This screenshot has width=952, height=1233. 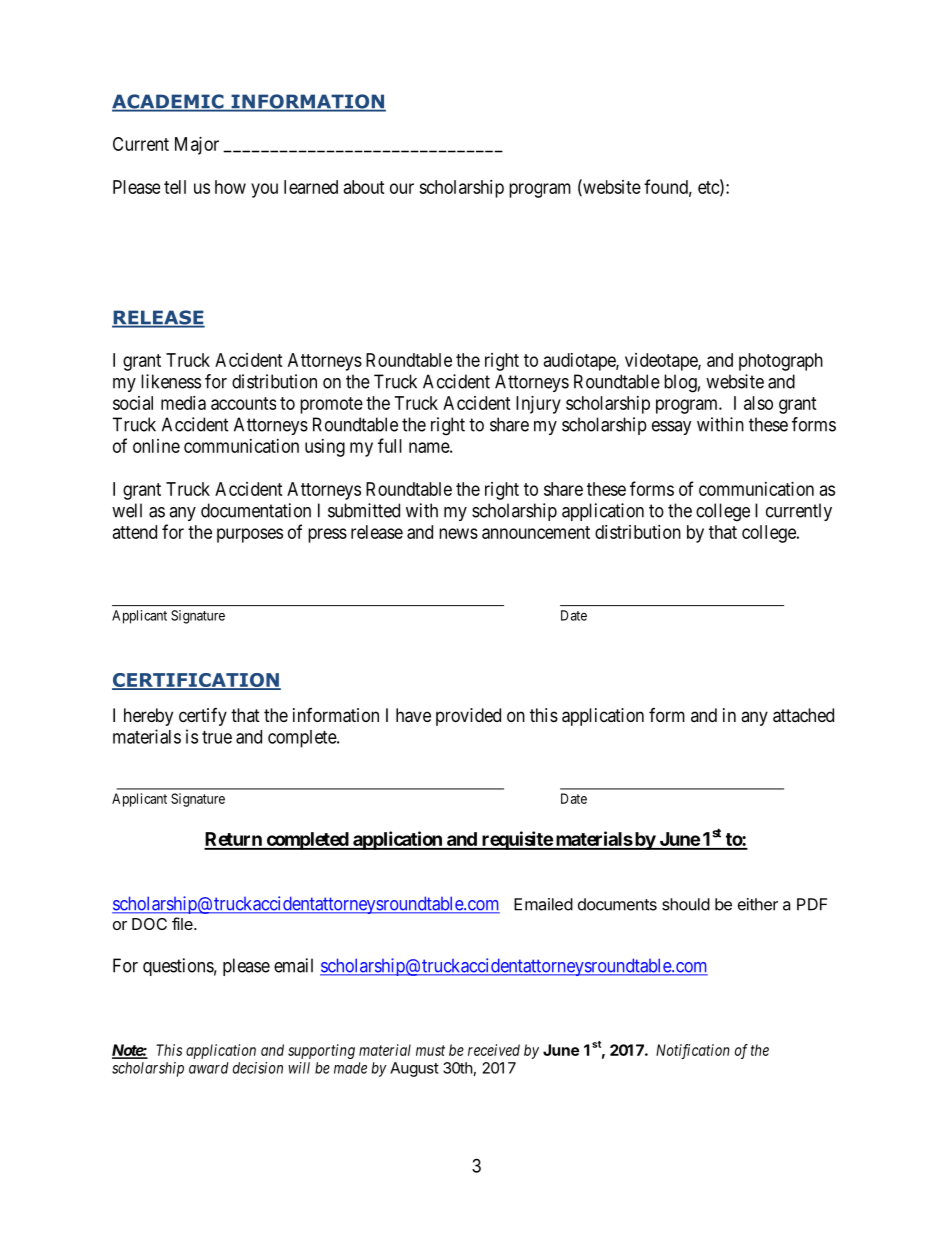 What do you see at coordinates (468, 717) in the screenshot?
I see `provided` at bounding box center [468, 717].
